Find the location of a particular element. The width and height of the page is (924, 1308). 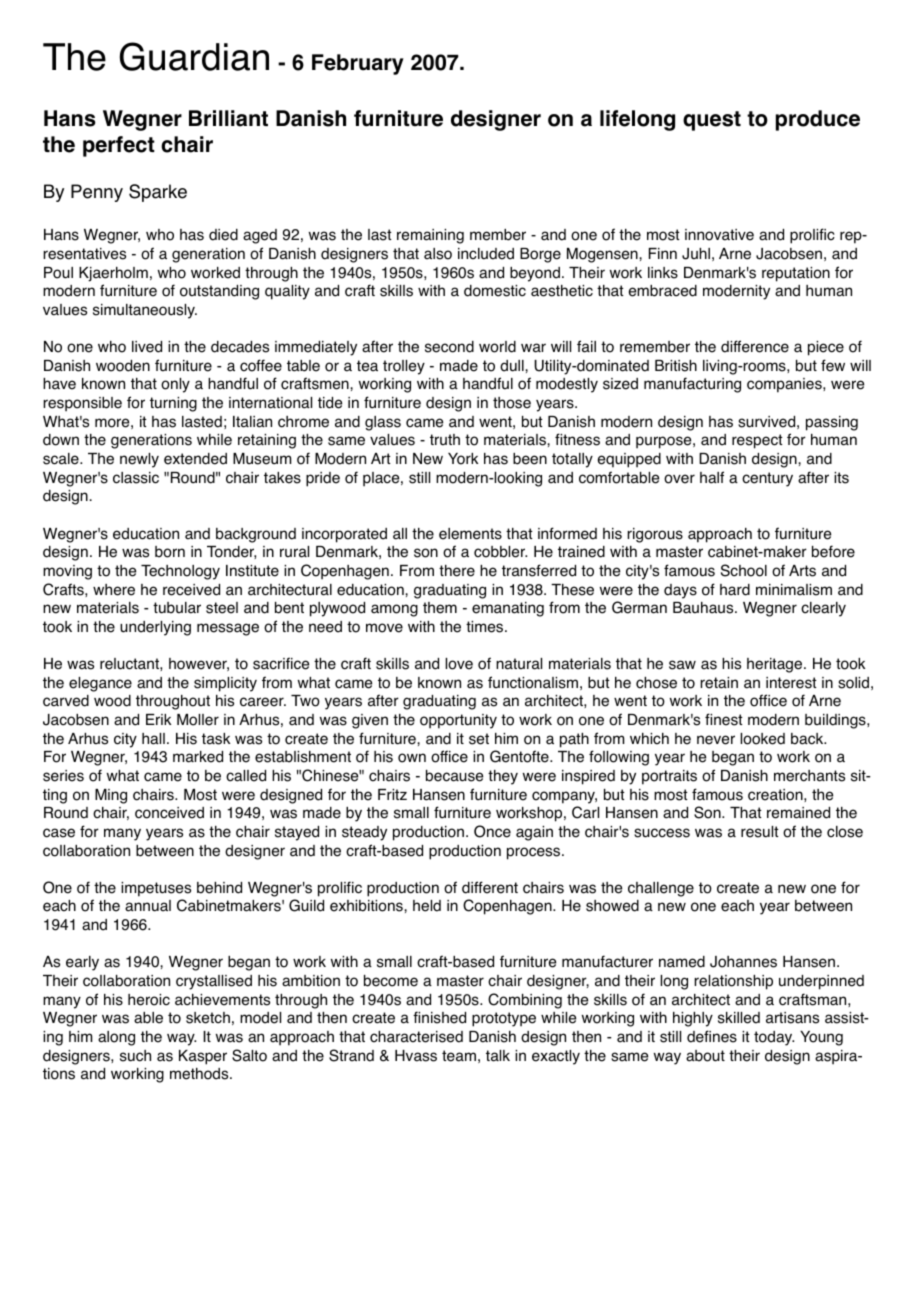

quest is located at coordinates (712, 121).
